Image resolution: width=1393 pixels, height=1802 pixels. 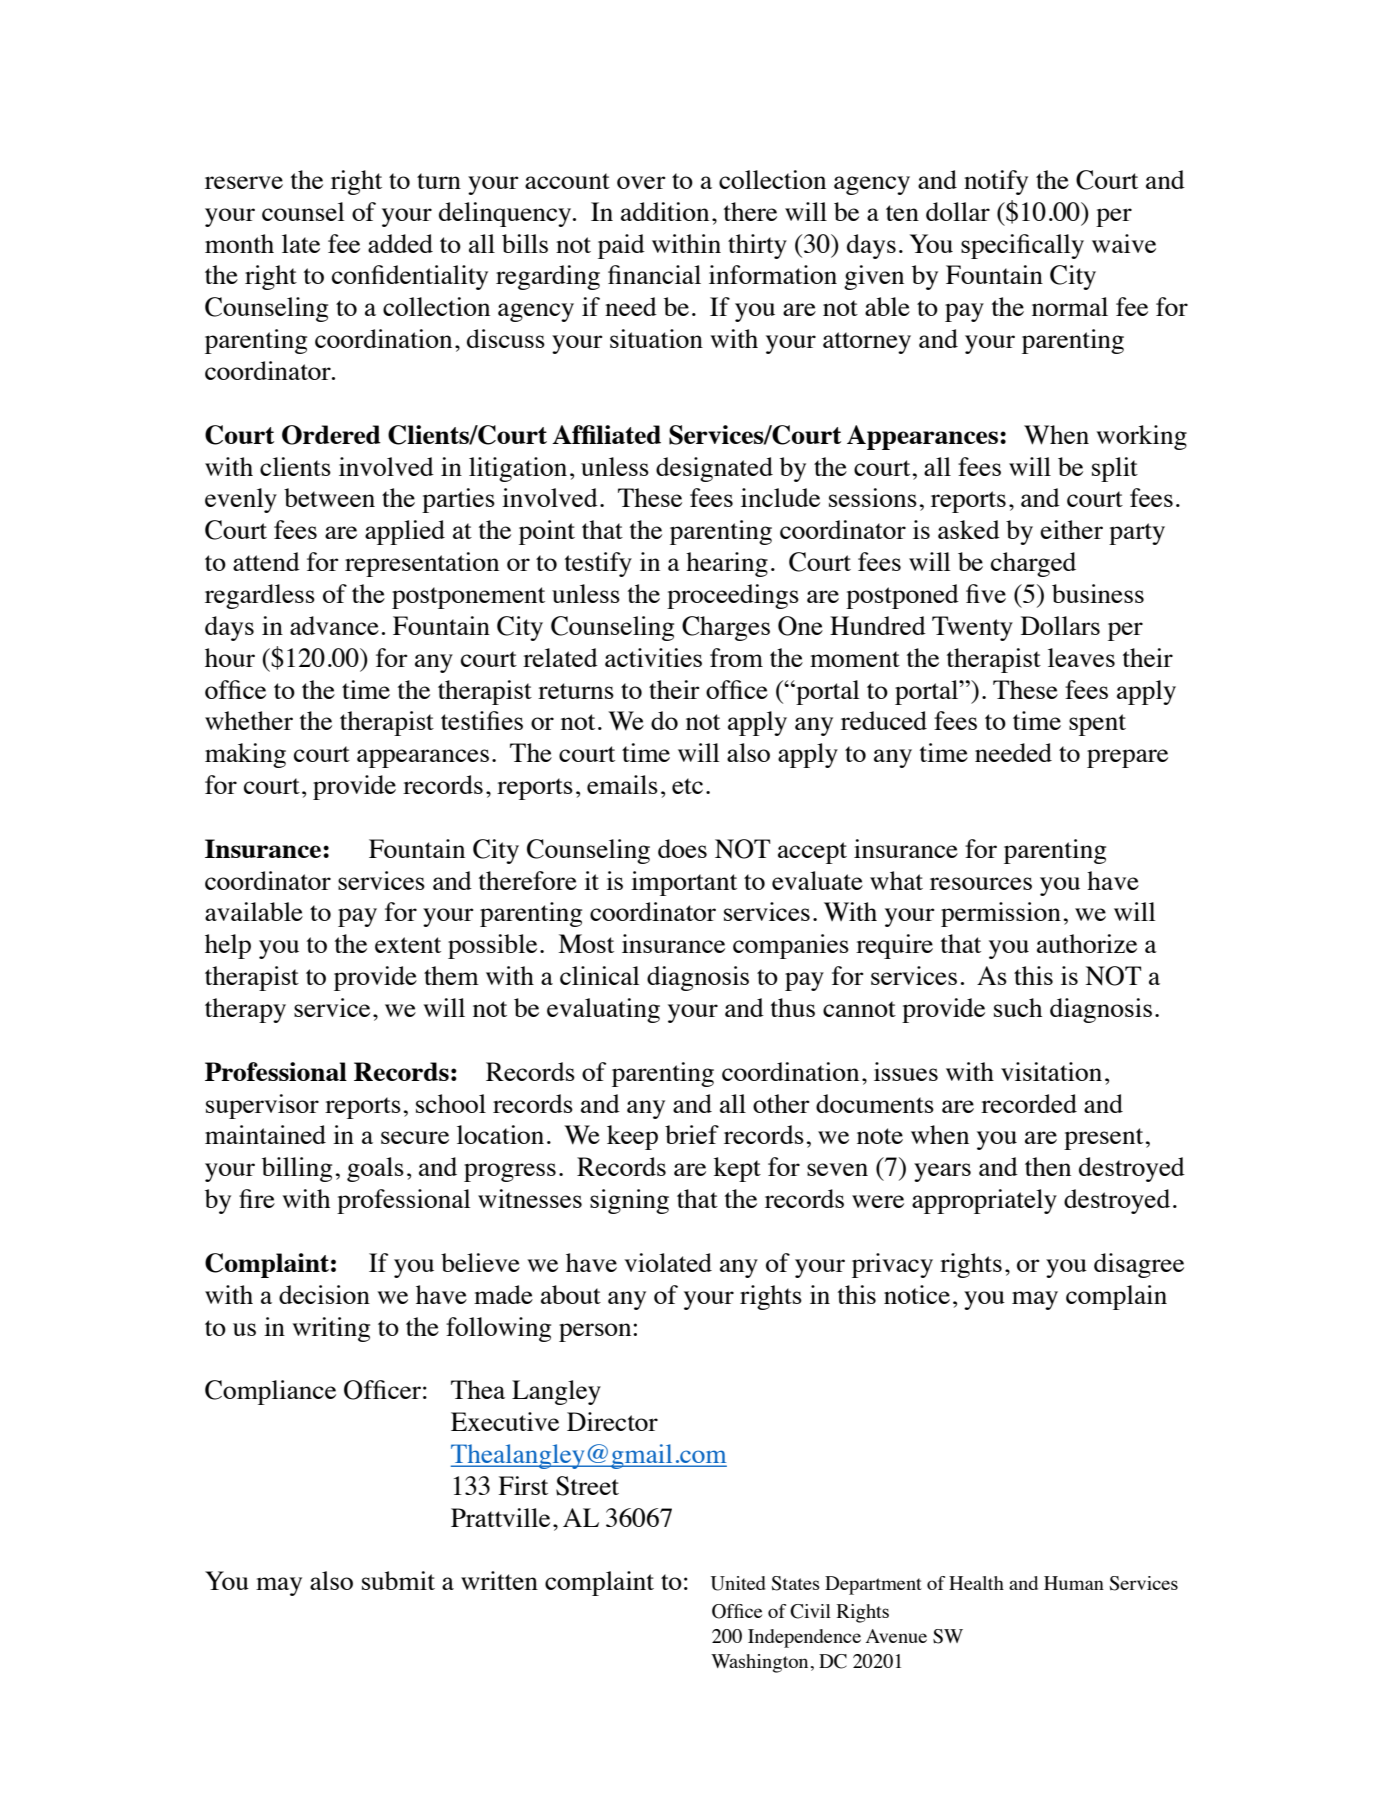 I want to click on advance, so click(x=334, y=625).
